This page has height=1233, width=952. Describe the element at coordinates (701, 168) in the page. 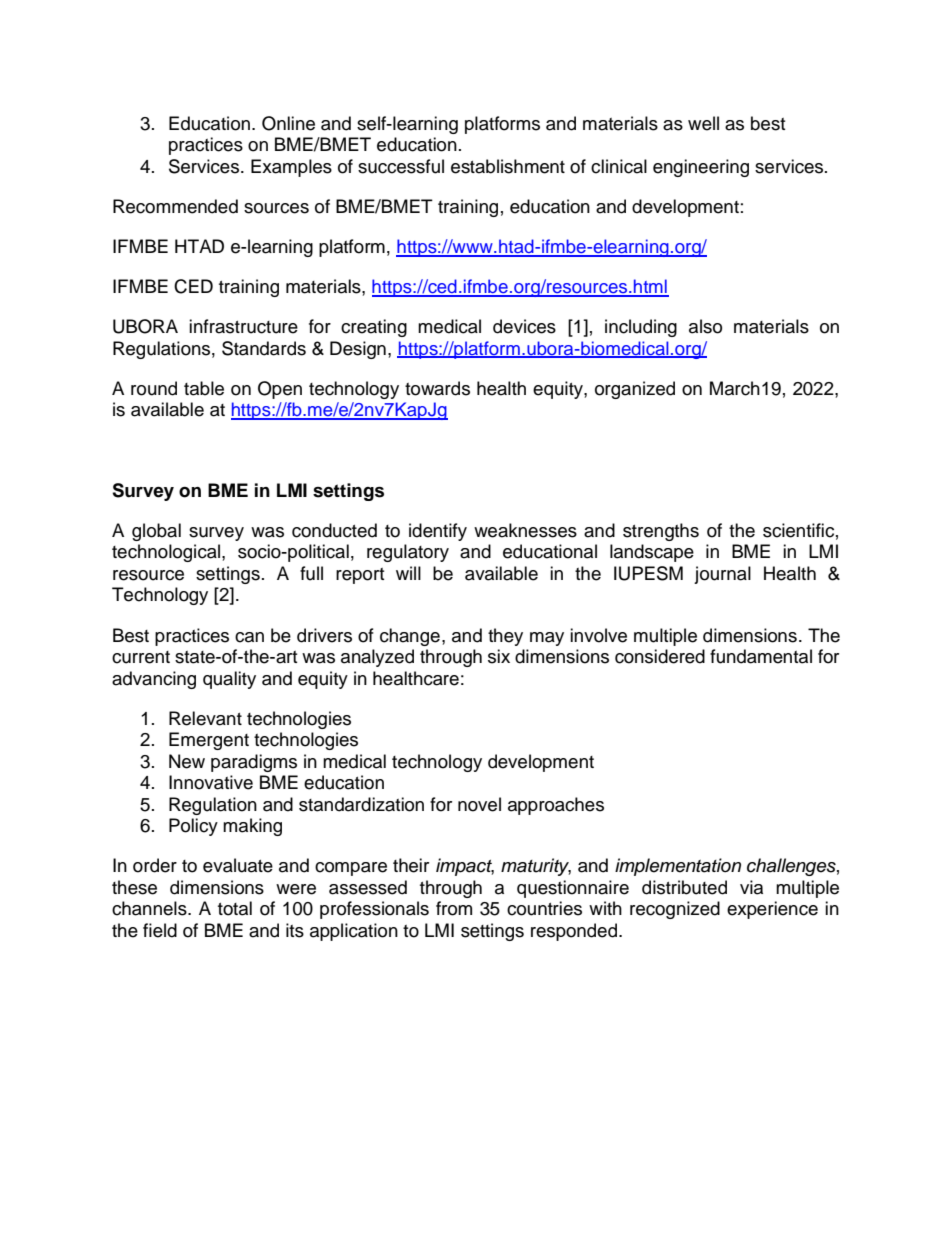

I see `engineering` at that location.
